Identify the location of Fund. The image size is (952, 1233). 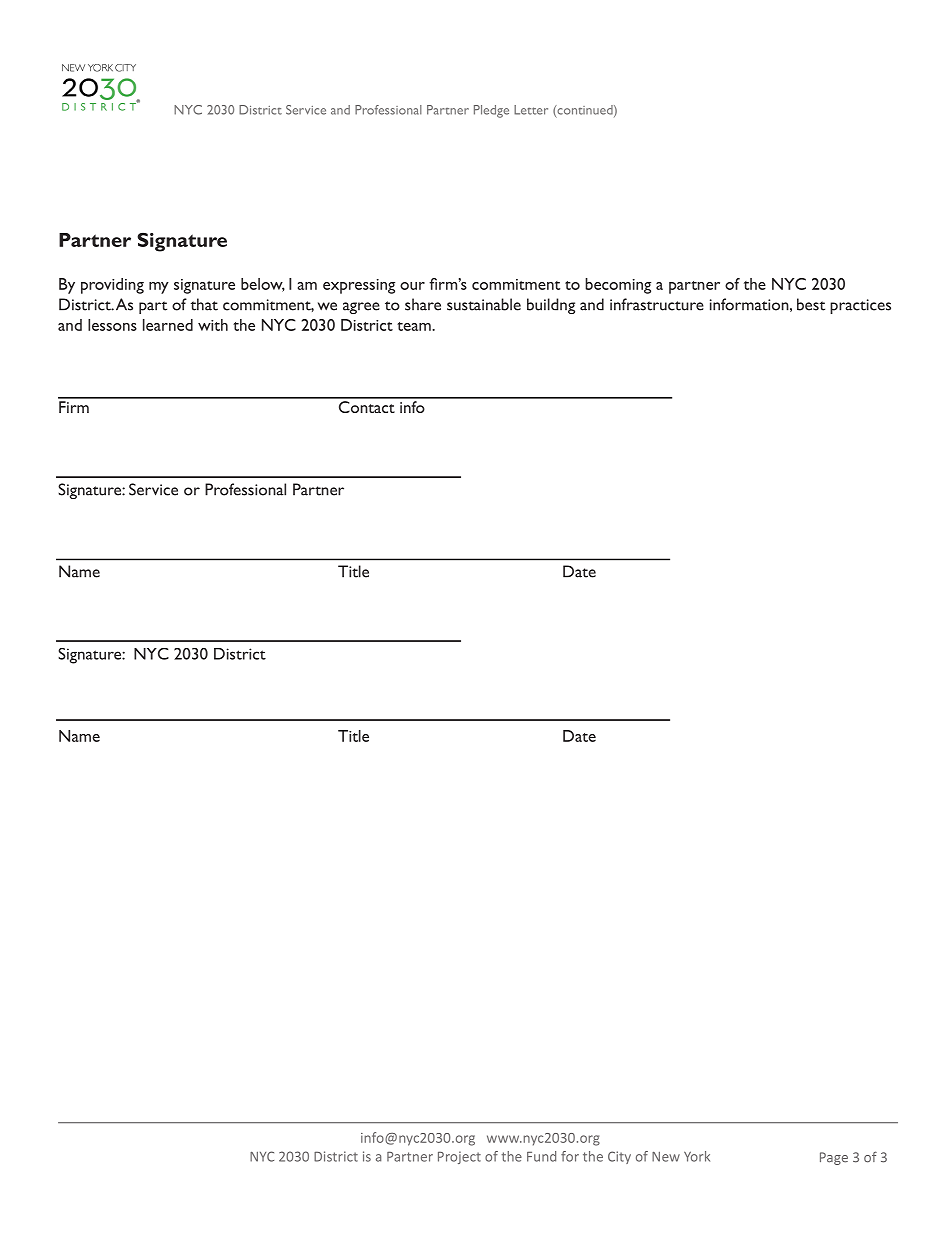
(541, 1156).
